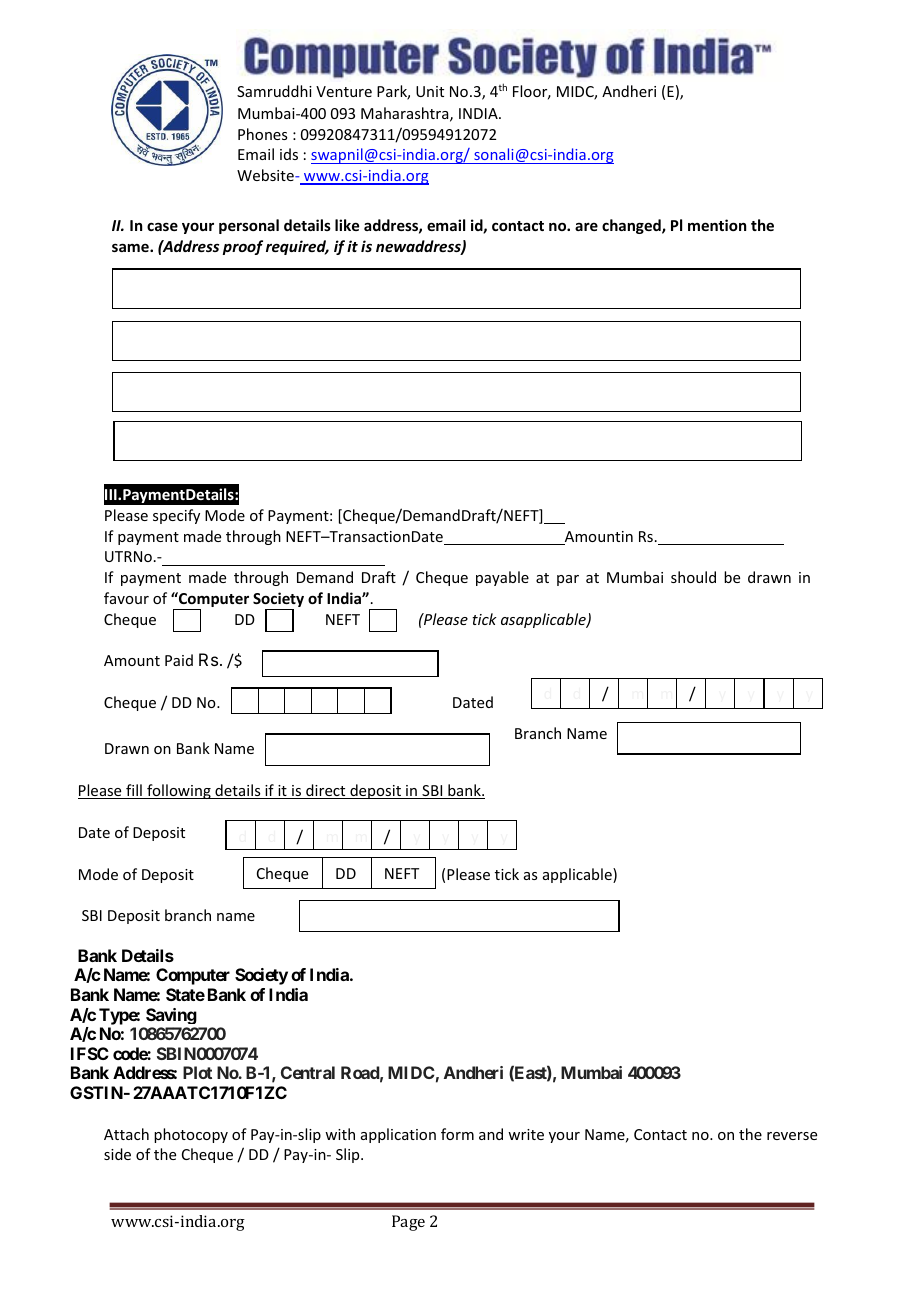  What do you see at coordinates (717, 225) in the document?
I see `mention` at bounding box center [717, 225].
